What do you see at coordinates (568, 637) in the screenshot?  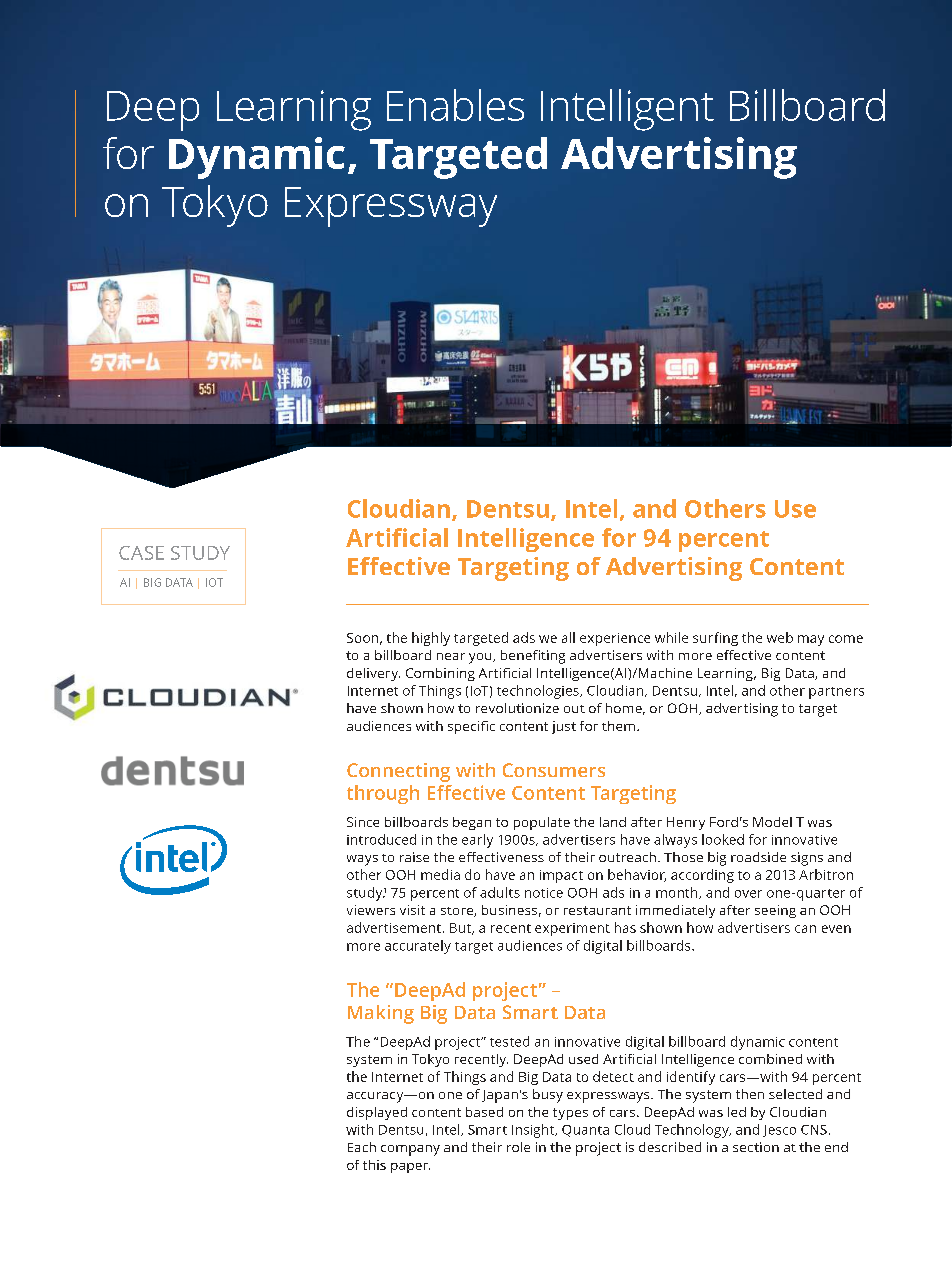 I see `all` at bounding box center [568, 637].
